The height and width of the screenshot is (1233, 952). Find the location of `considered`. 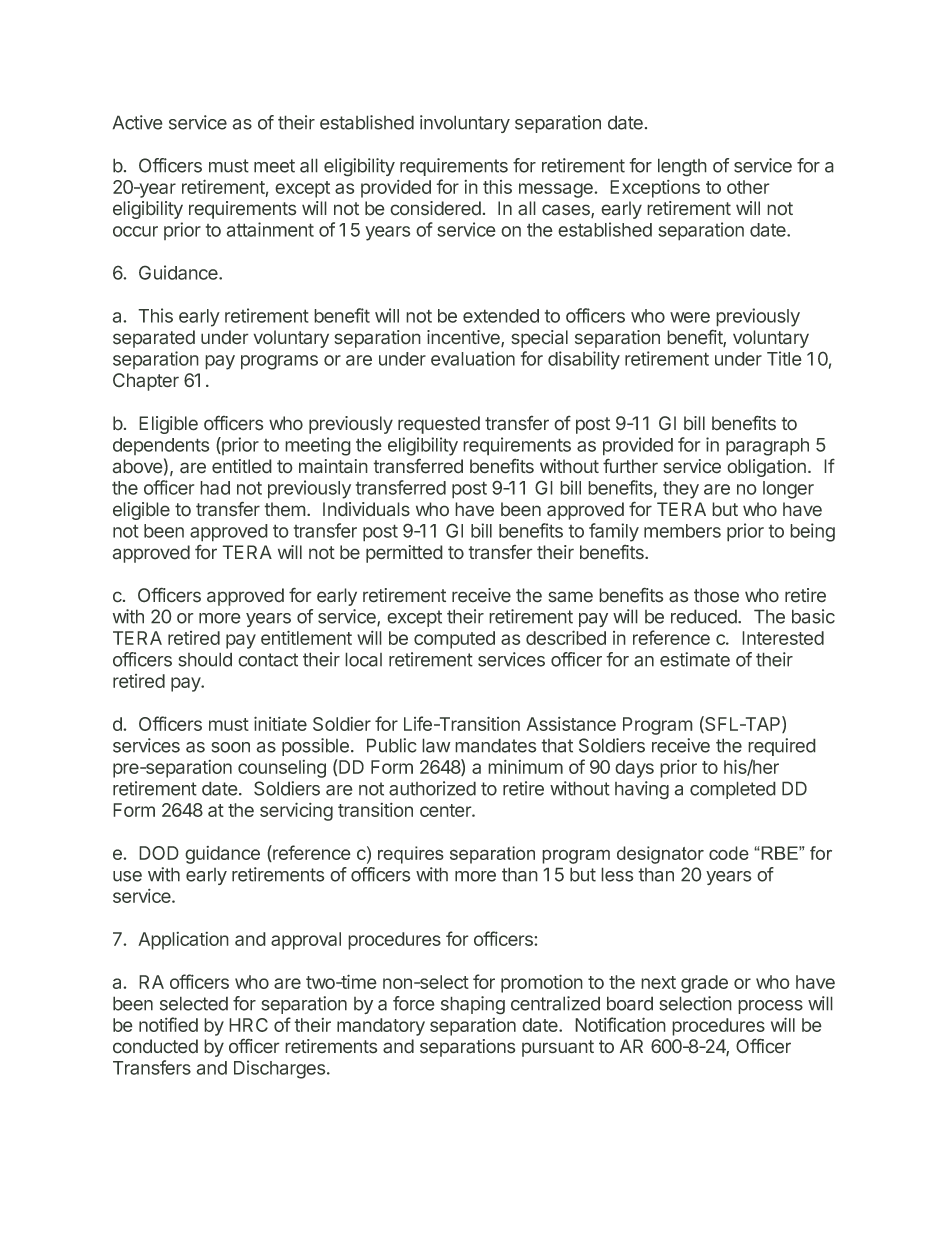

considered is located at coordinates (435, 208).
